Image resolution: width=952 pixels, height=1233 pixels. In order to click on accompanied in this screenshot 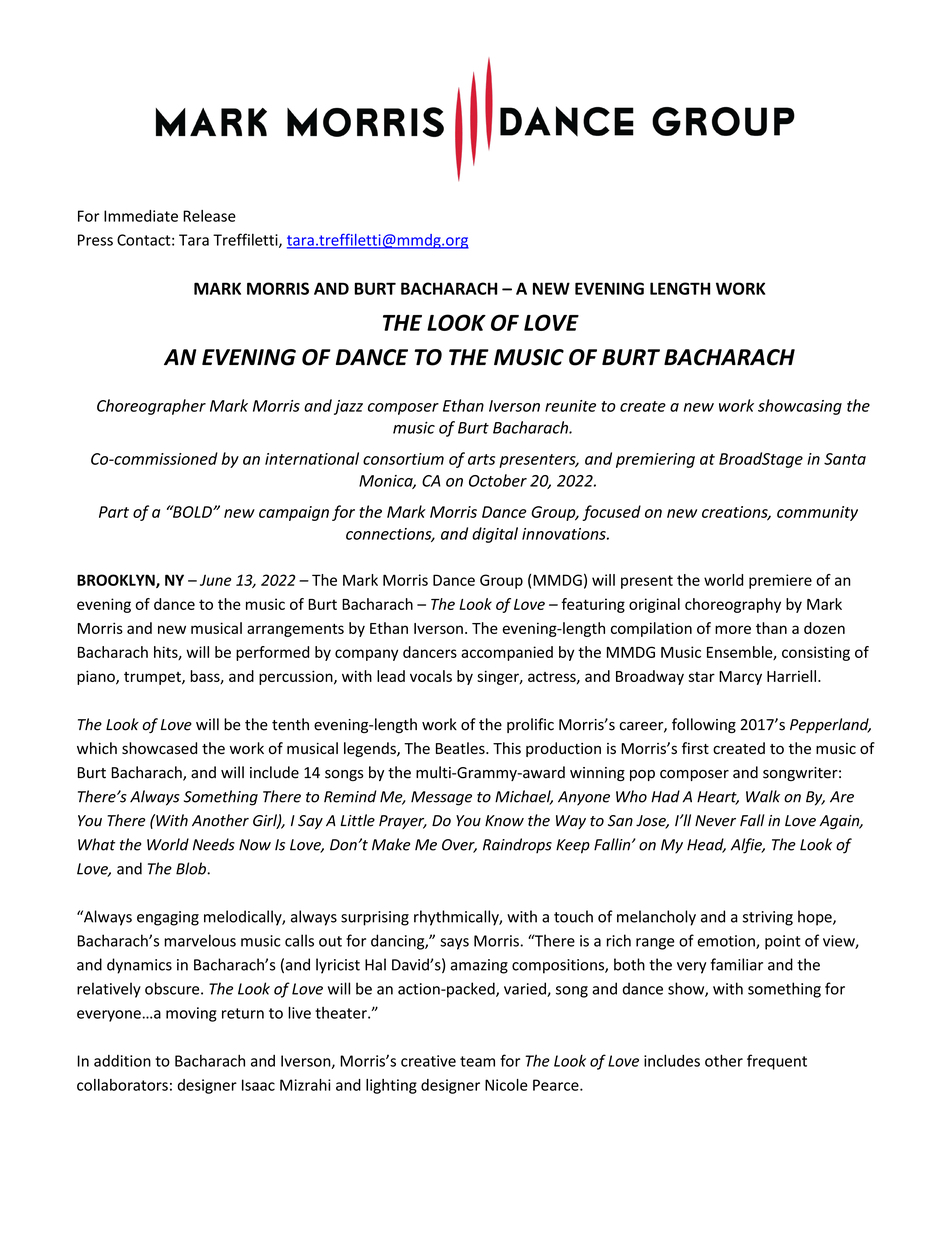, I will do `click(507, 653)`.
